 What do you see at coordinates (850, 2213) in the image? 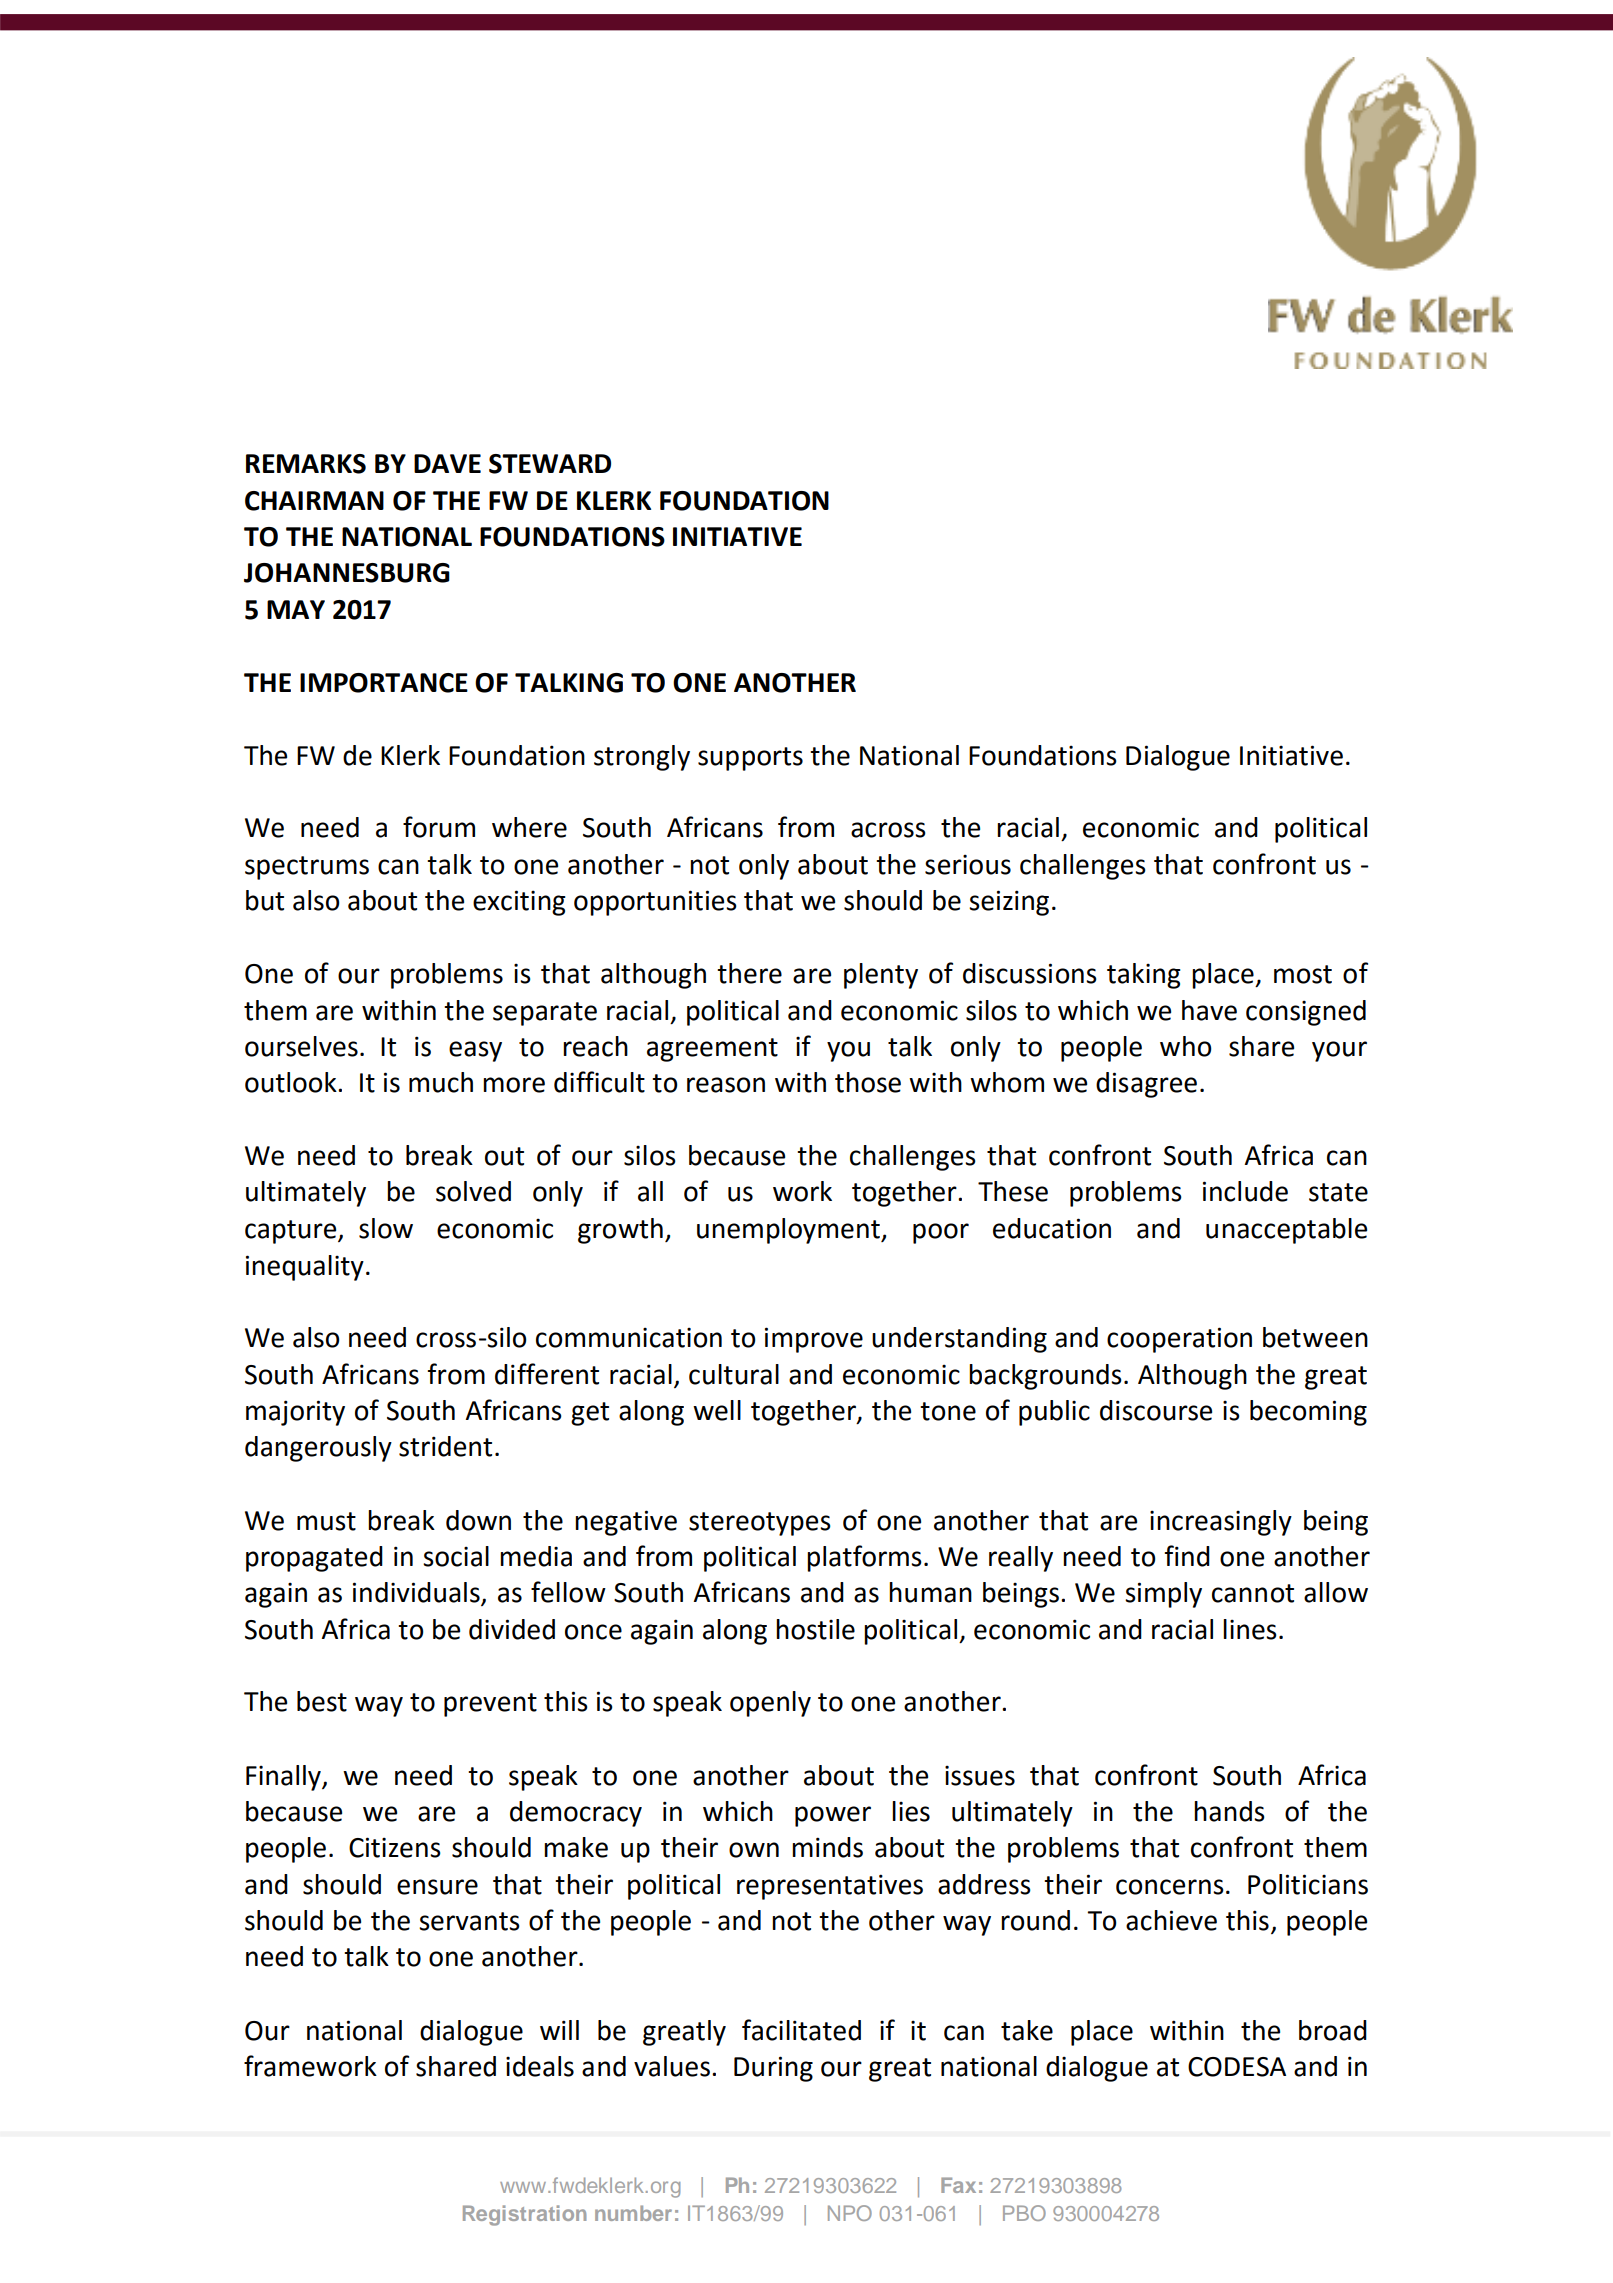
I see `NPO` at bounding box center [850, 2213].
